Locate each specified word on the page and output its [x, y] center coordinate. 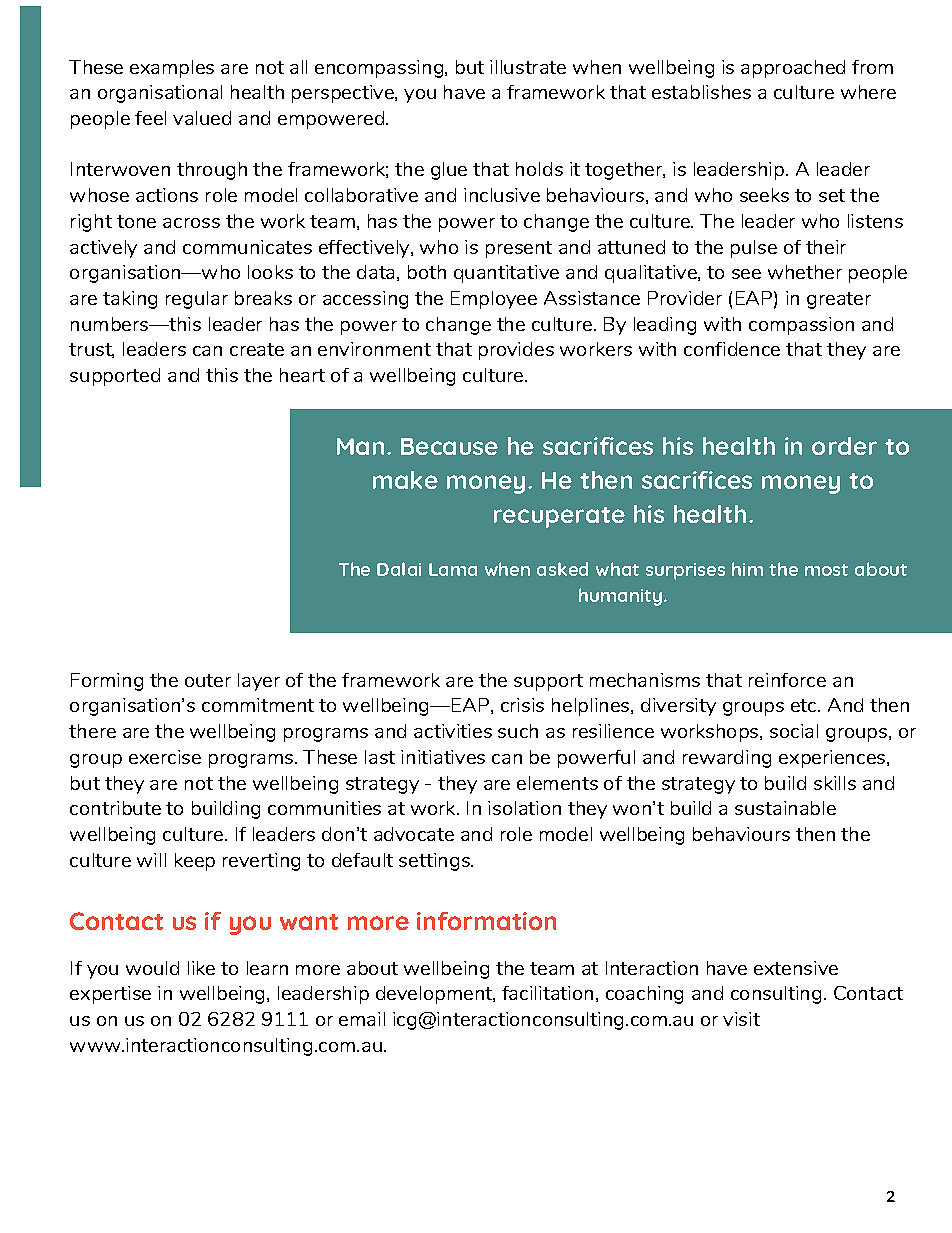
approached [793, 69]
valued [202, 118]
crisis [522, 705]
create [257, 349]
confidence [732, 349]
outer [208, 680]
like [201, 968]
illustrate [528, 67]
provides [516, 351]
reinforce [787, 680]
